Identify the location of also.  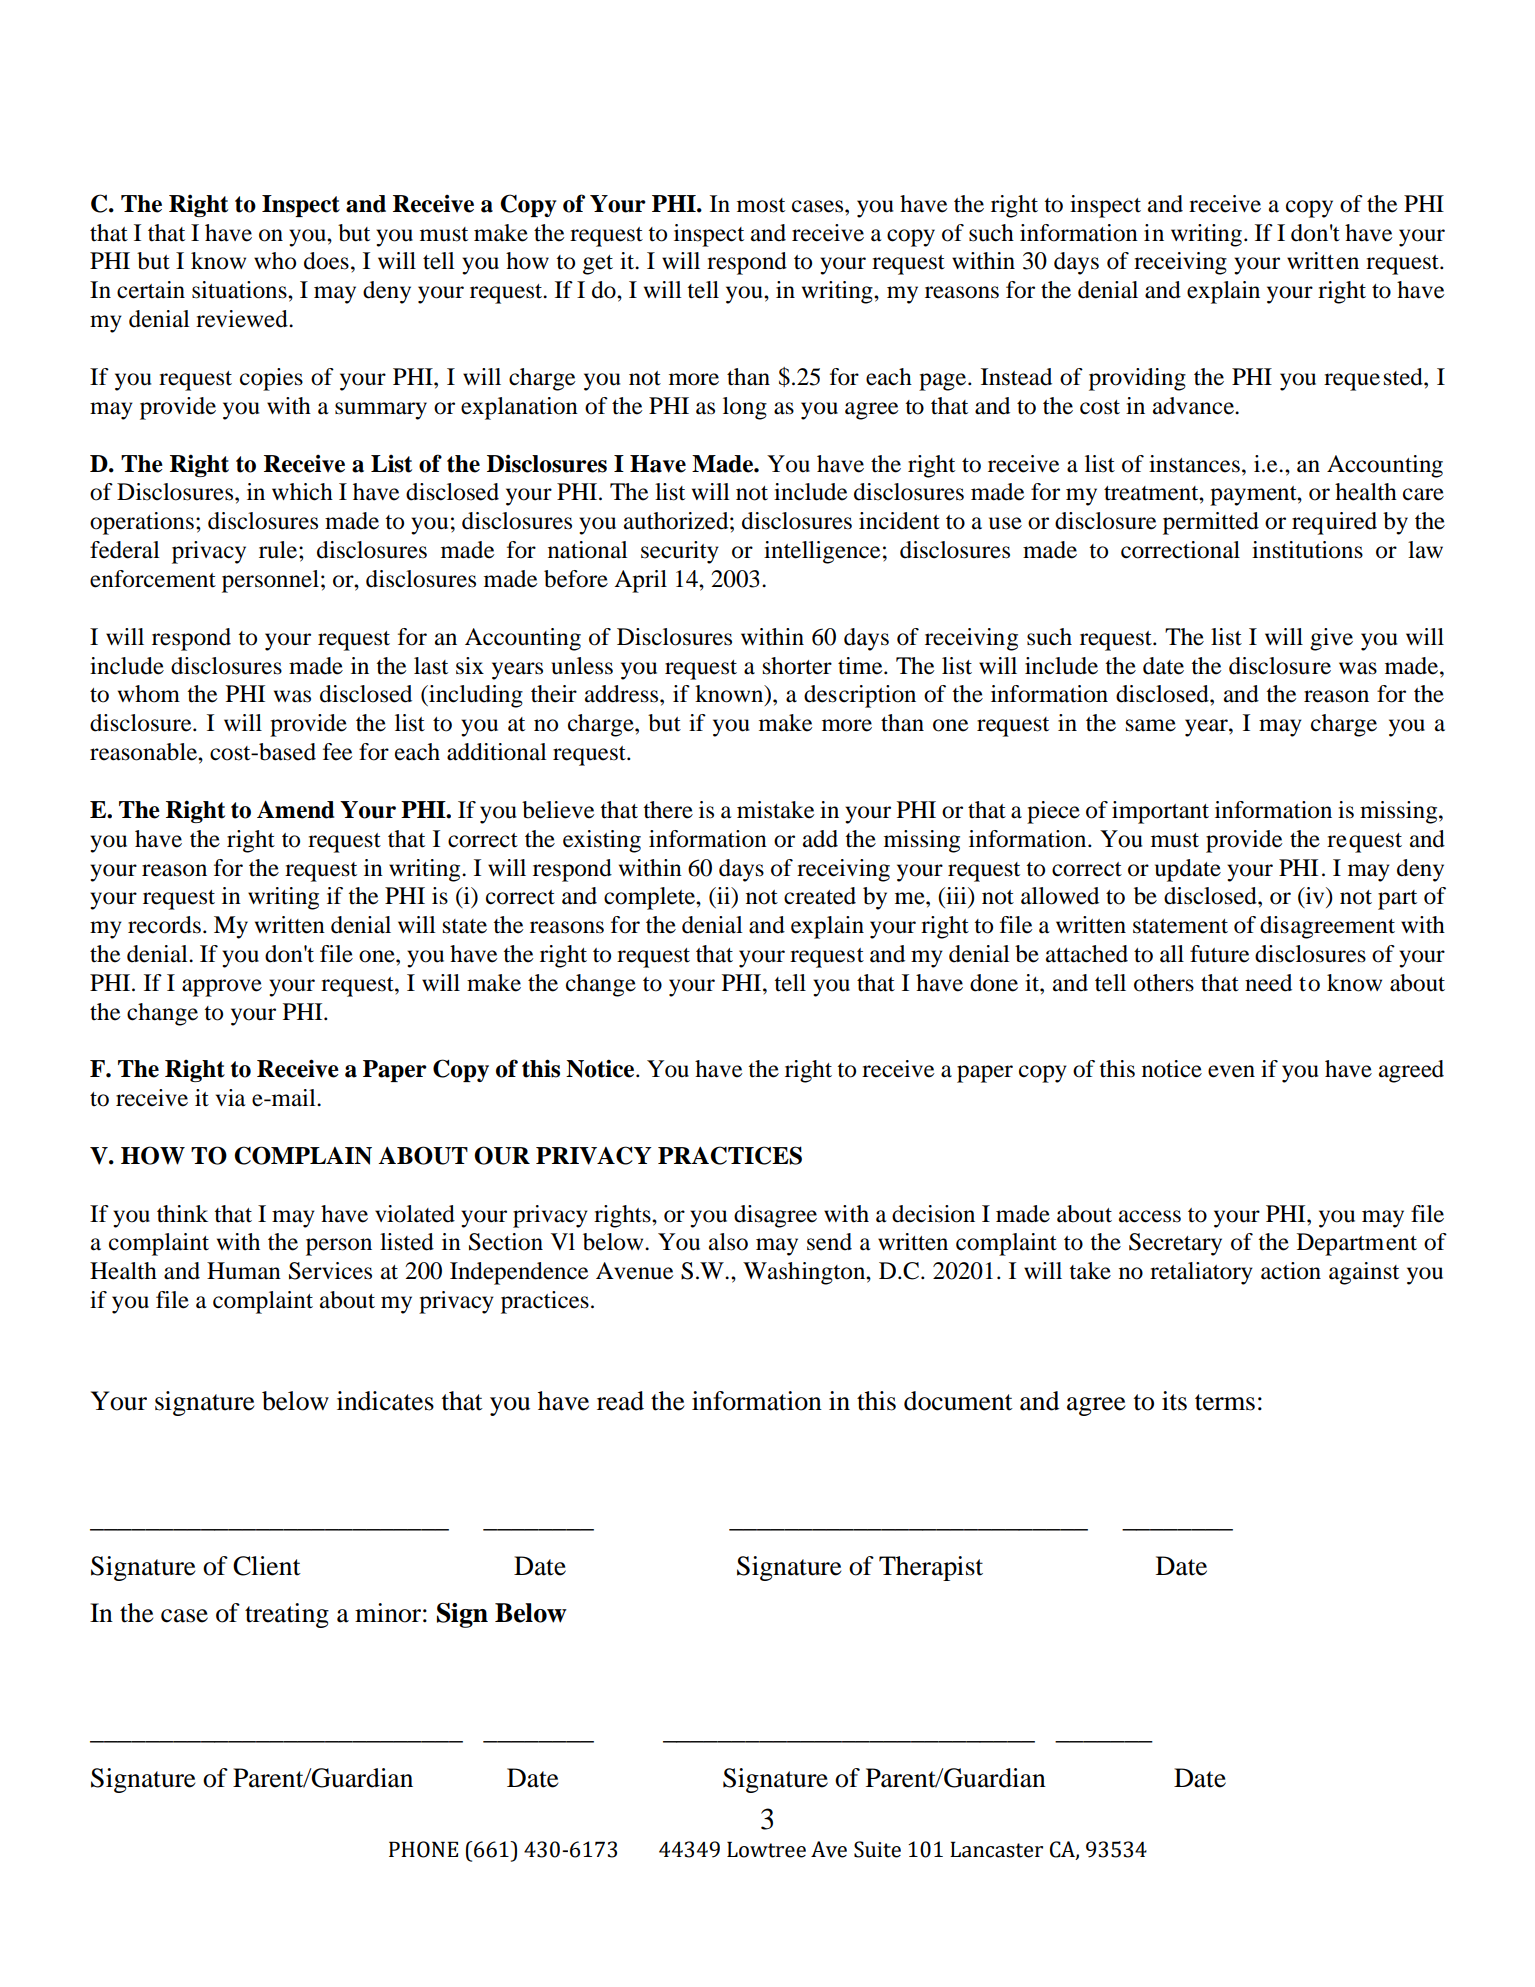
(728, 1242).
